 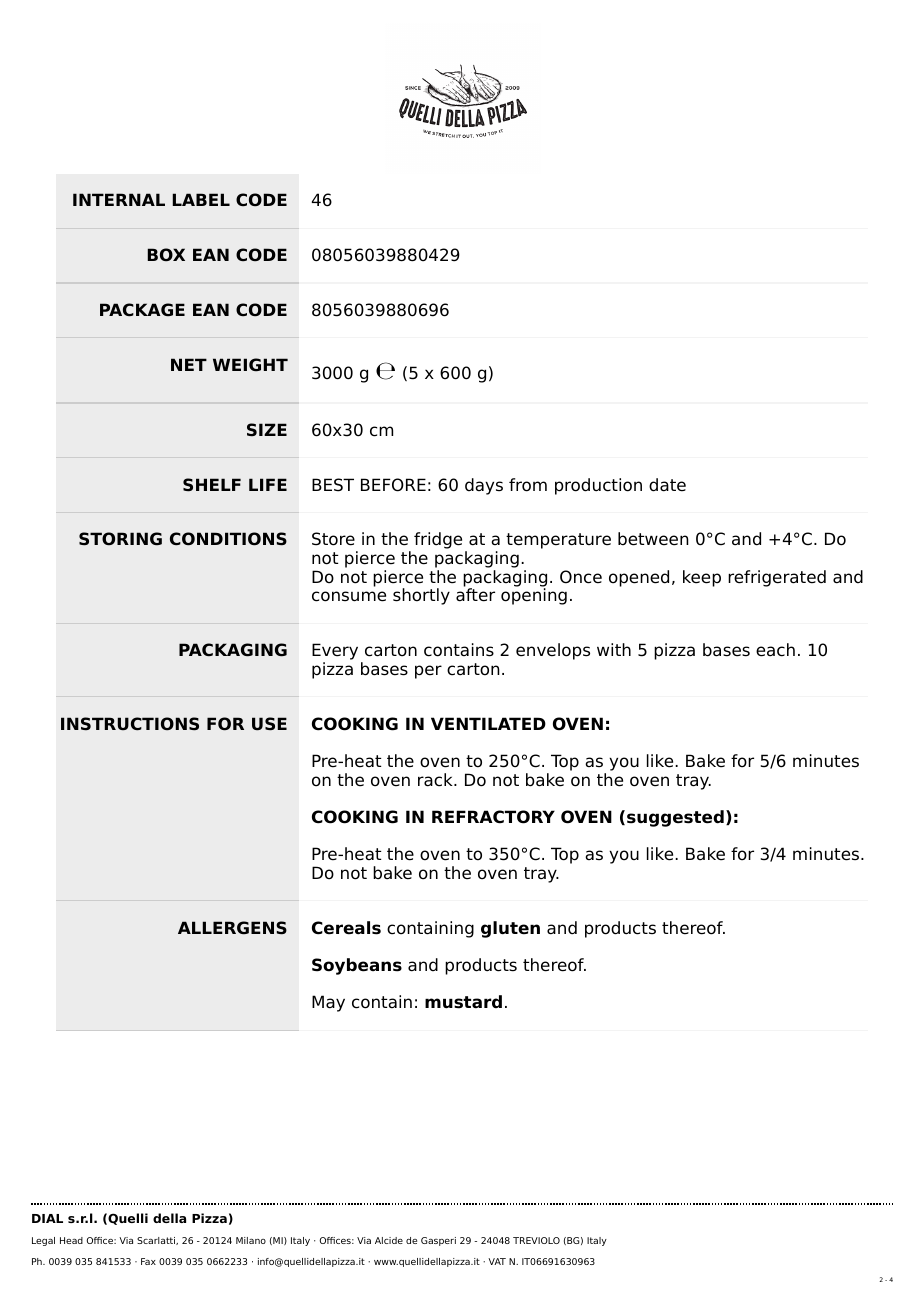 I want to click on Cereals, so click(x=346, y=928).
